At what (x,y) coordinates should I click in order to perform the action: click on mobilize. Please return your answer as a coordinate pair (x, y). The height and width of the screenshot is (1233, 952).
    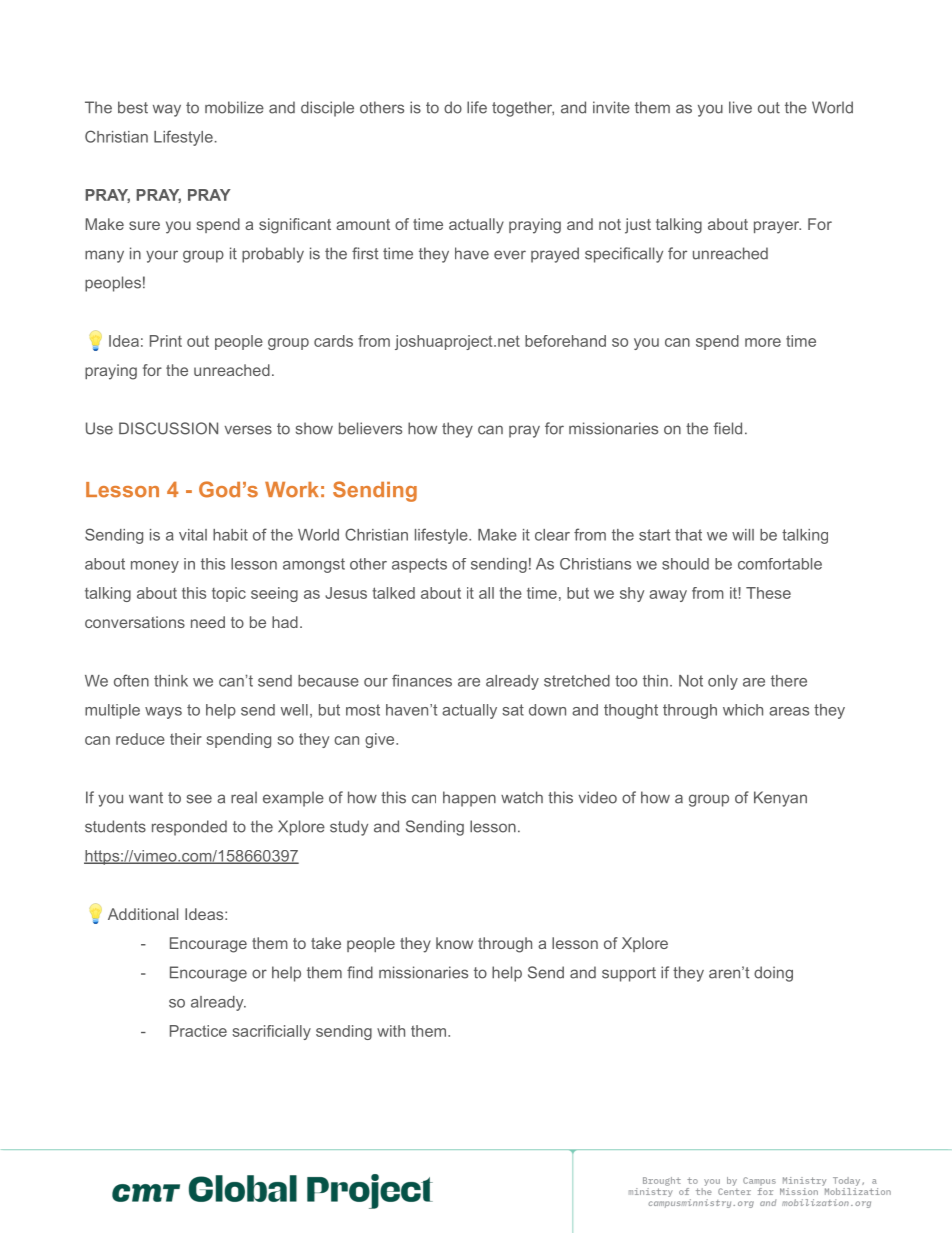
    Looking at the image, I should click on (234, 107).
